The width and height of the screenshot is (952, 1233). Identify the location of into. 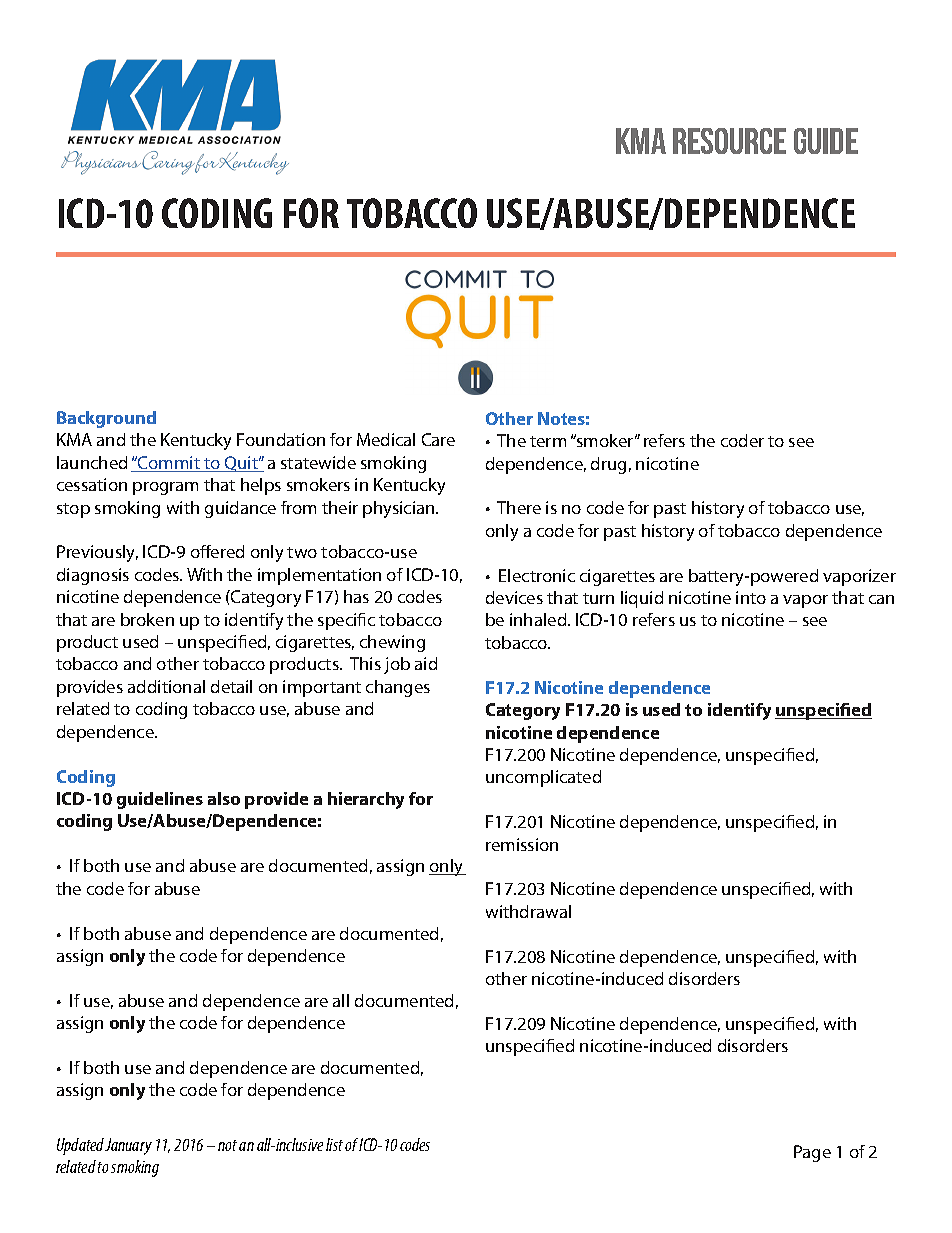
(751, 597).
